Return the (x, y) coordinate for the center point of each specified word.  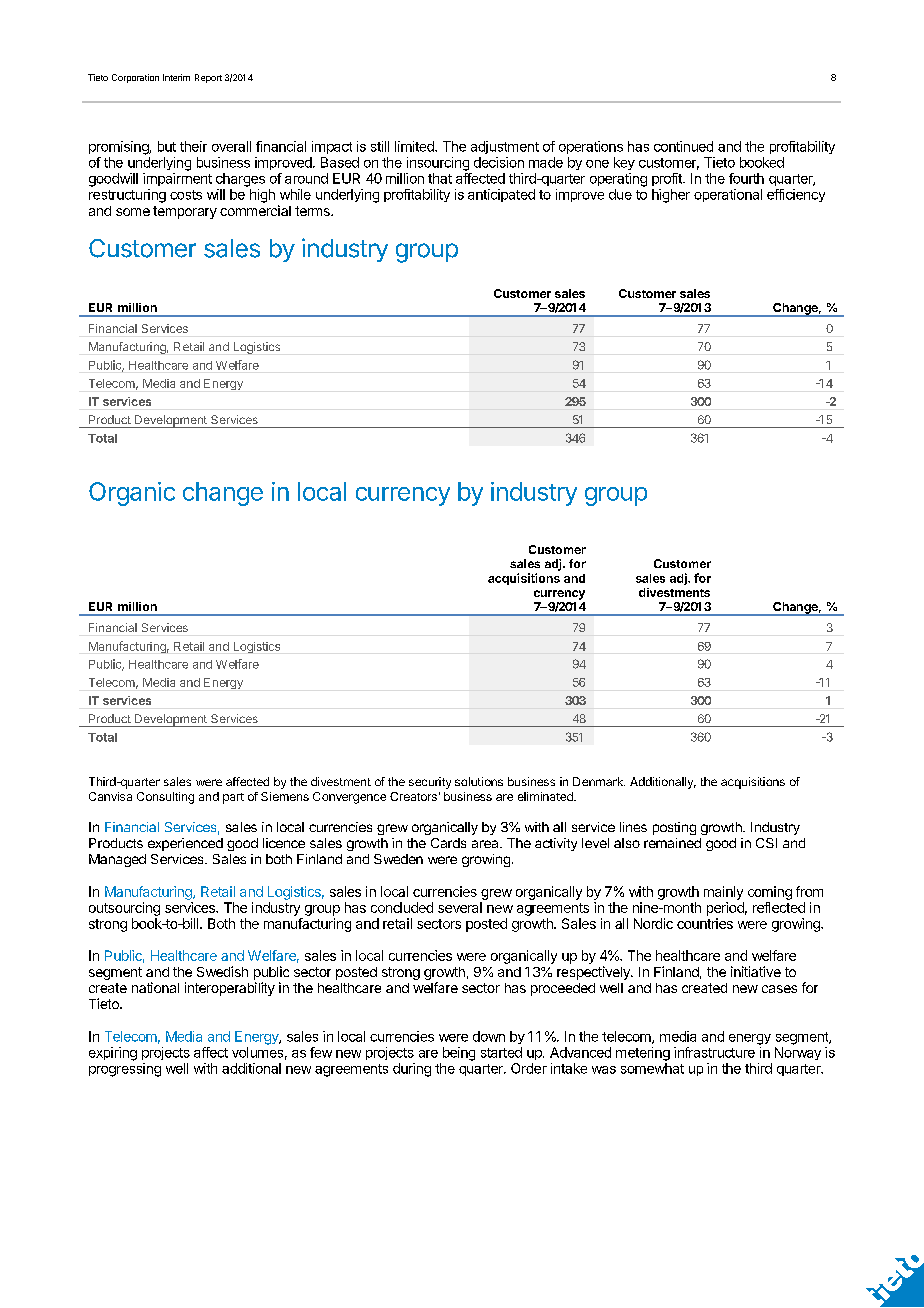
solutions (479, 781)
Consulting (165, 798)
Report (208, 78)
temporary (185, 212)
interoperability (230, 989)
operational (728, 195)
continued (683, 146)
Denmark (599, 781)
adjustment (505, 147)
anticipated (501, 195)
